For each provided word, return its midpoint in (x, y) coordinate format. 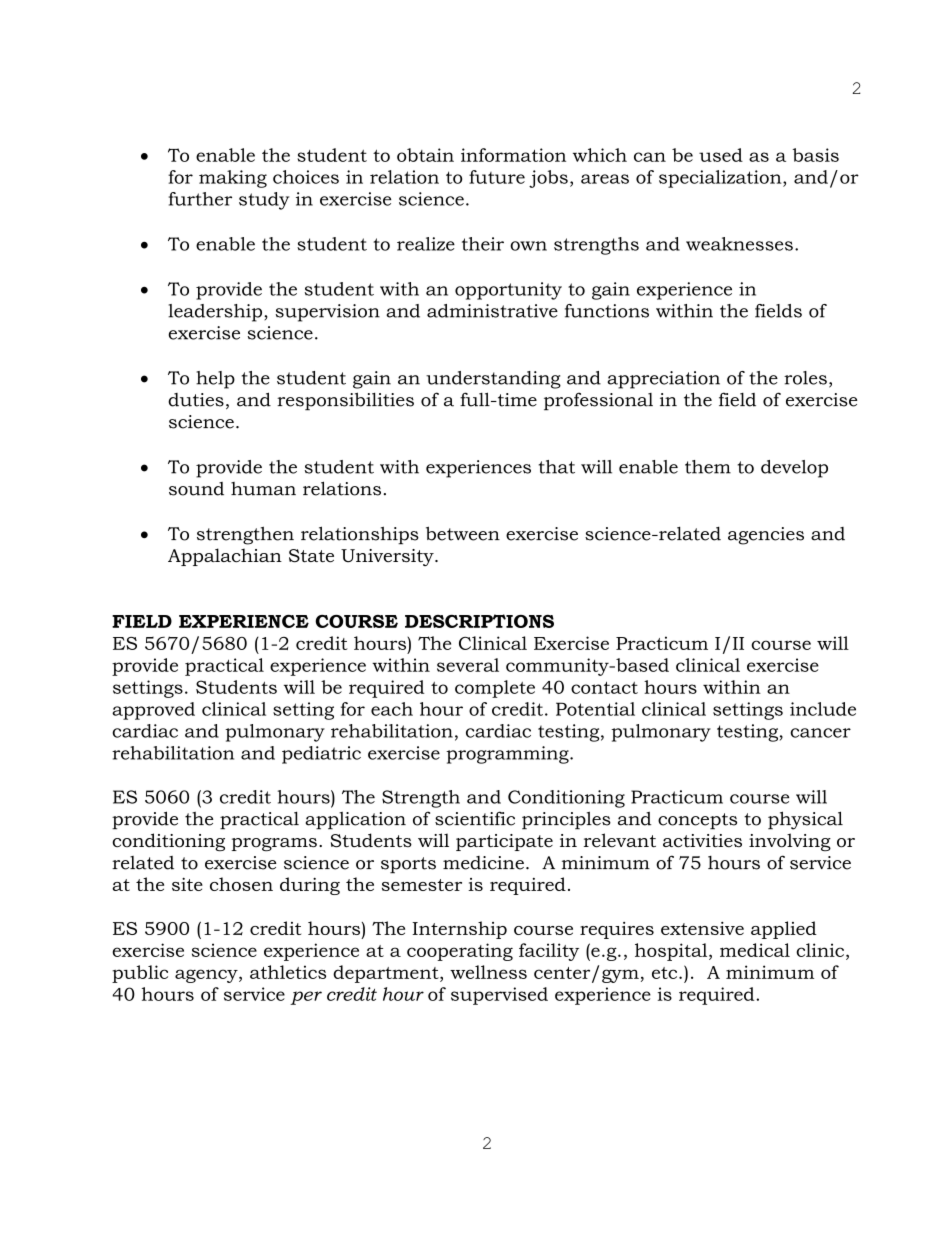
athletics (288, 972)
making (233, 179)
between (463, 533)
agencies (766, 536)
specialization (721, 179)
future (497, 177)
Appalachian (225, 557)
